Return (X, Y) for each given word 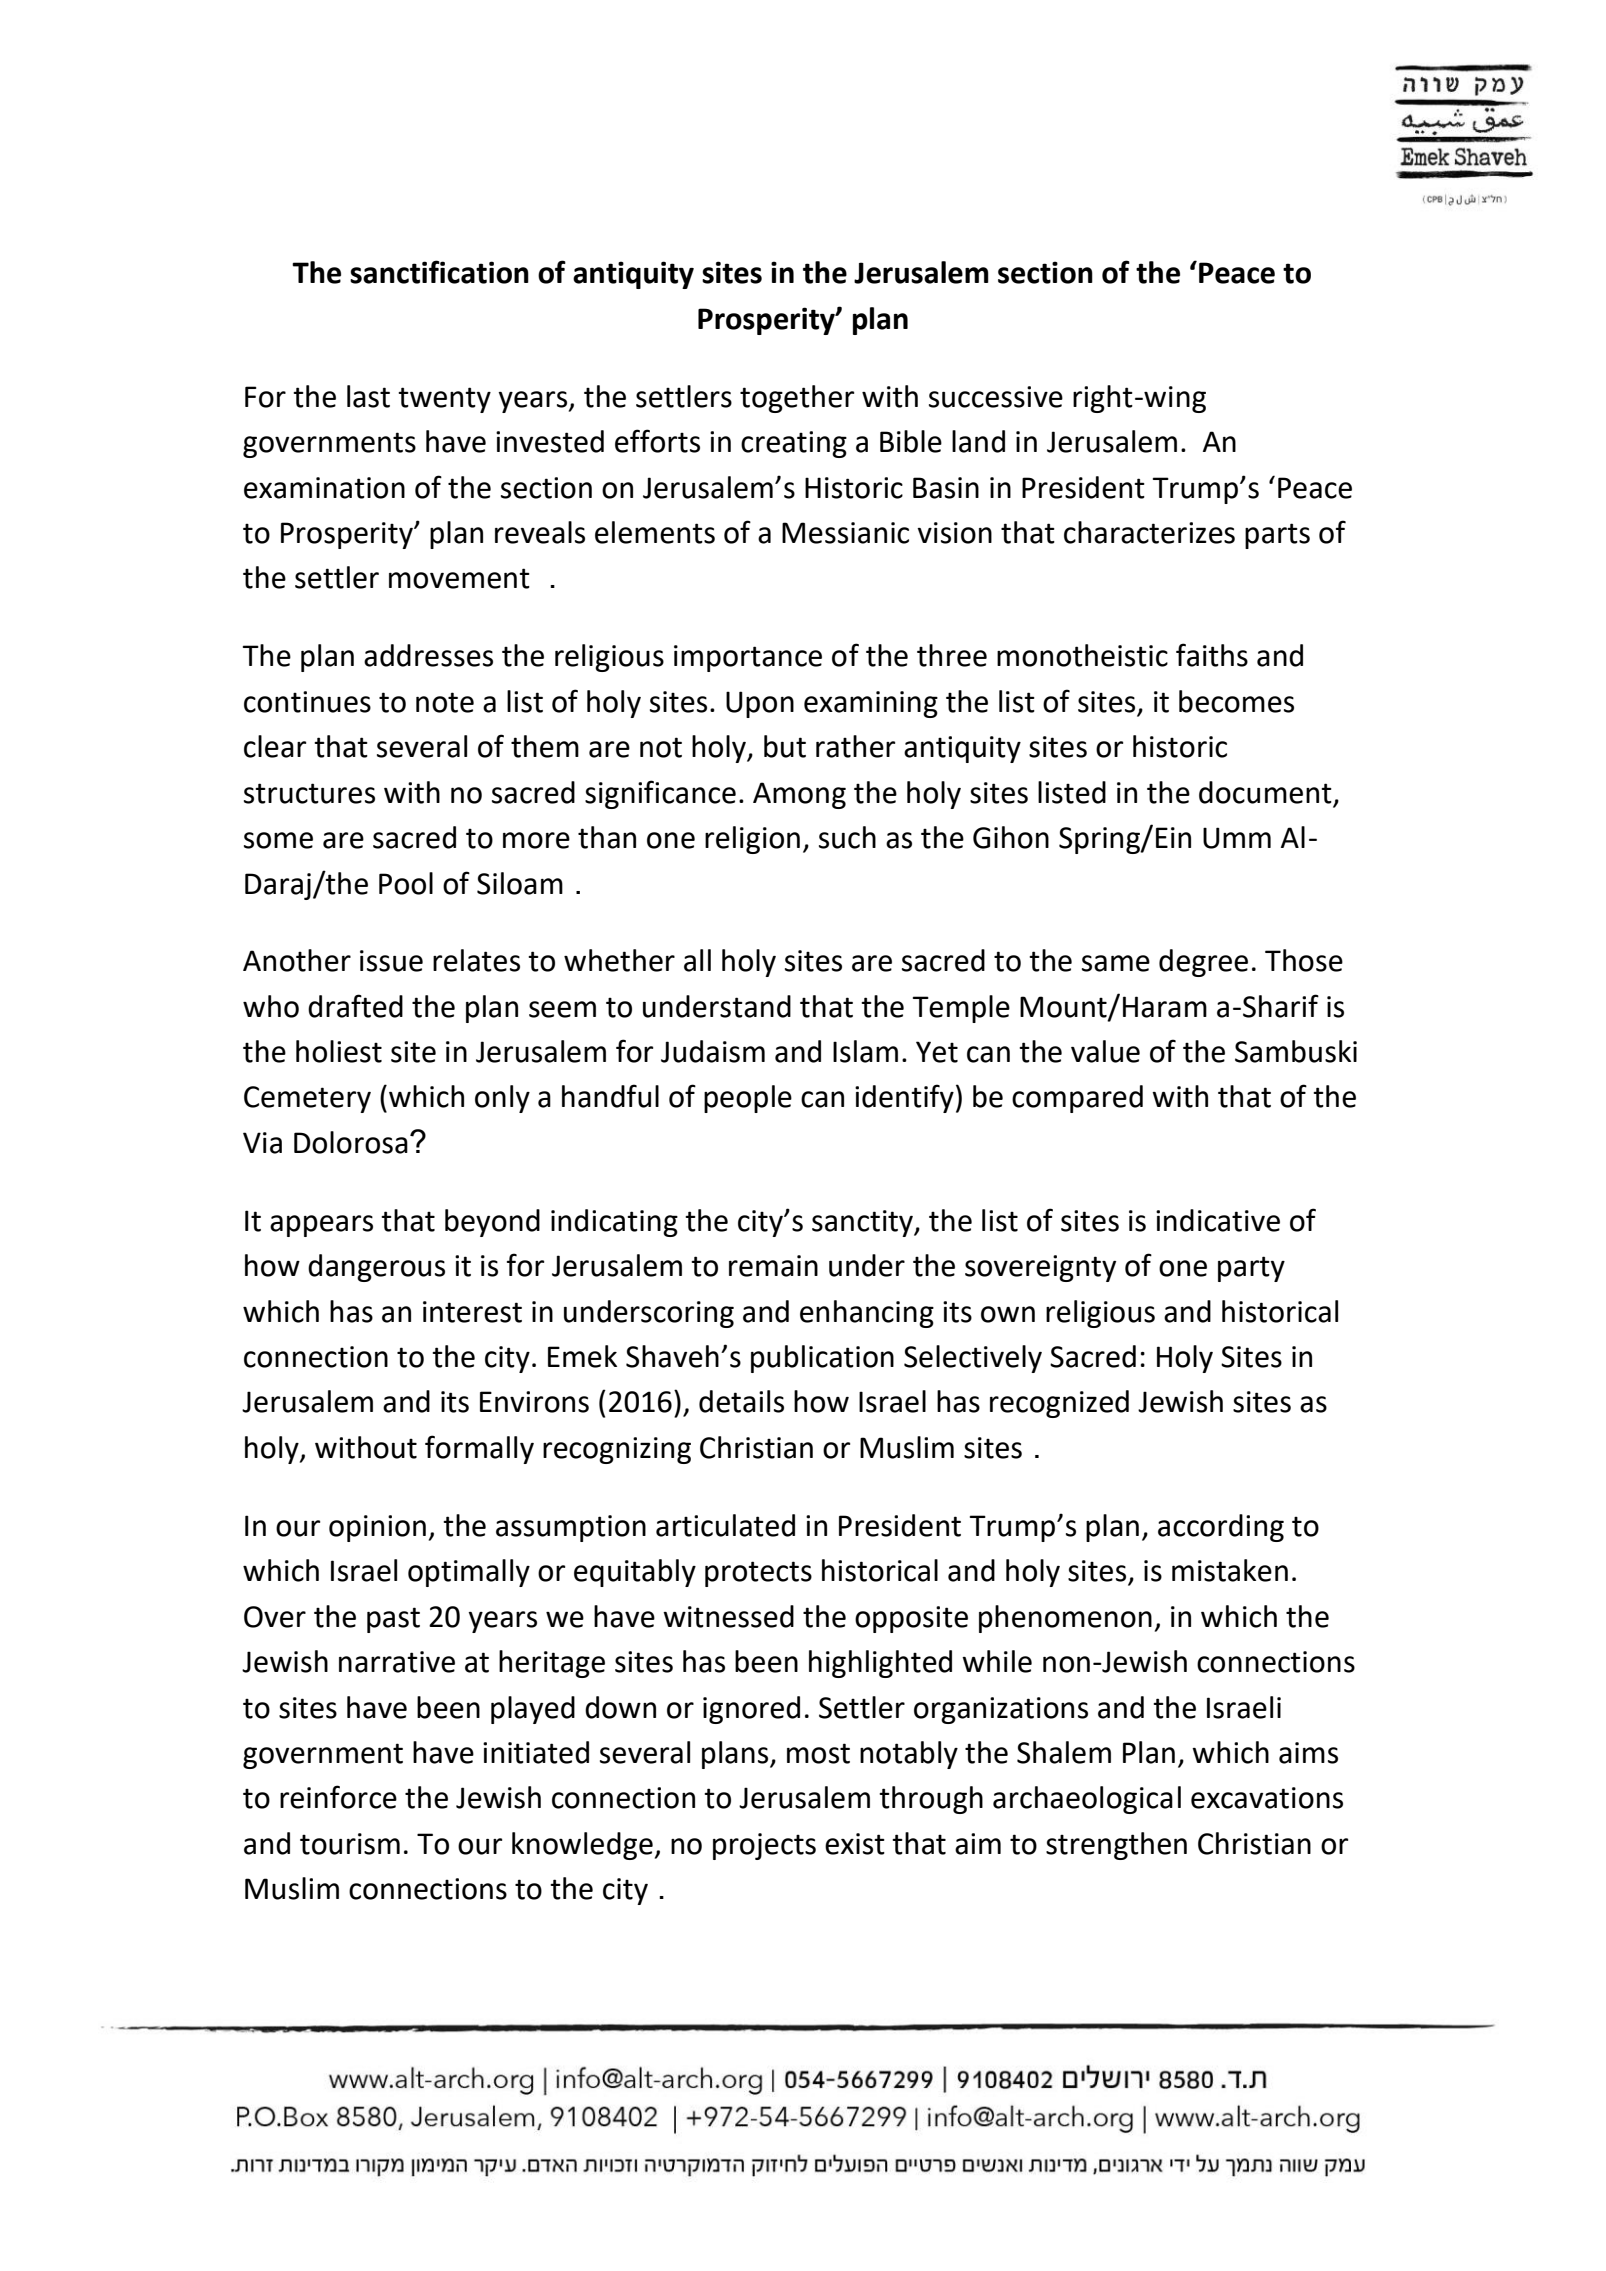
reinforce (338, 1797)
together (797, 399)
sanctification (439, 272)
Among (799, 795)
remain (773, 1266)
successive (996, 397)
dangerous (376, 1268)
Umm (1237, 838)
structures (309, 793)
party (1251, 1269)
